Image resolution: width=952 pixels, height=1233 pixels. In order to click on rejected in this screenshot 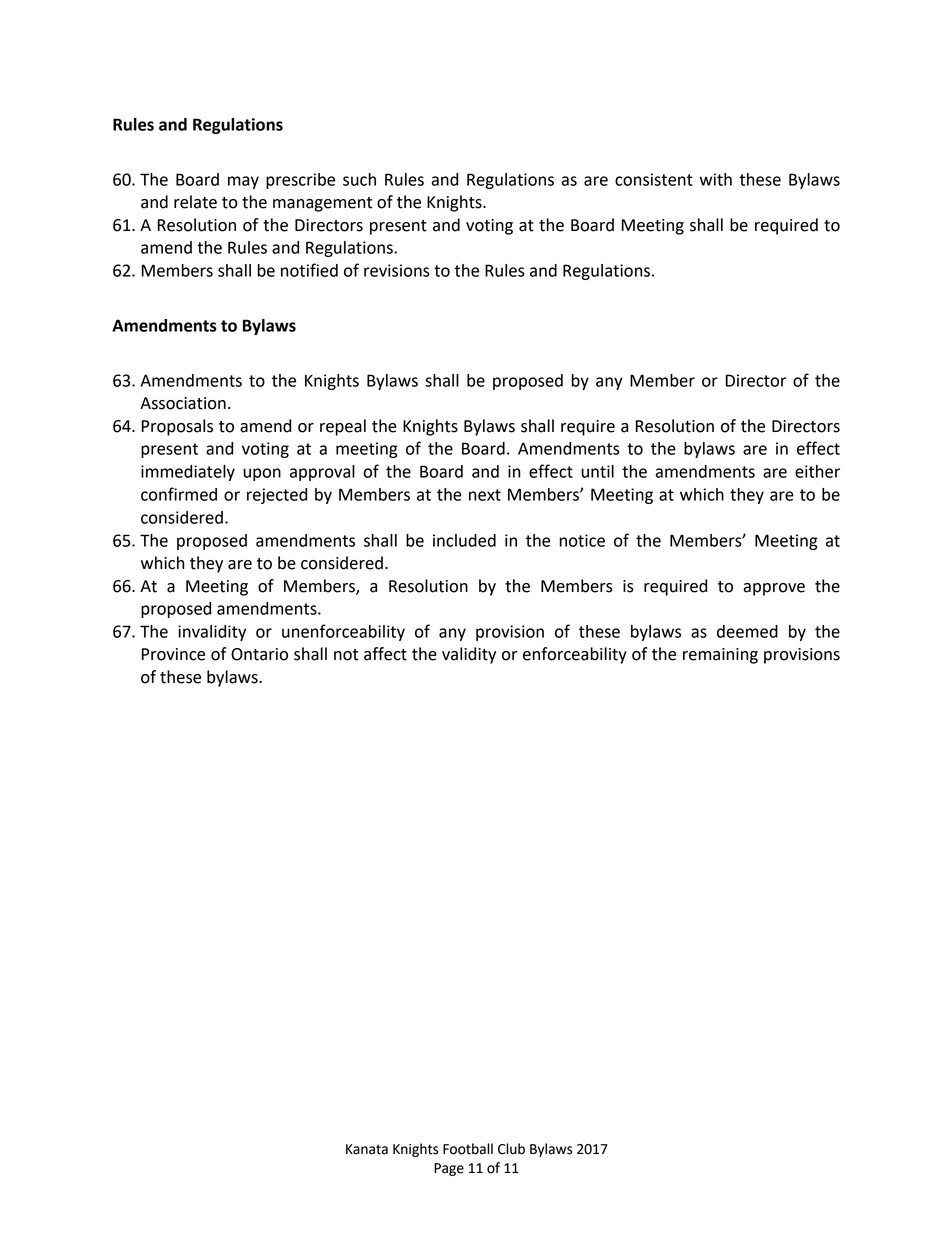, I will do `click(277, 496)`.
